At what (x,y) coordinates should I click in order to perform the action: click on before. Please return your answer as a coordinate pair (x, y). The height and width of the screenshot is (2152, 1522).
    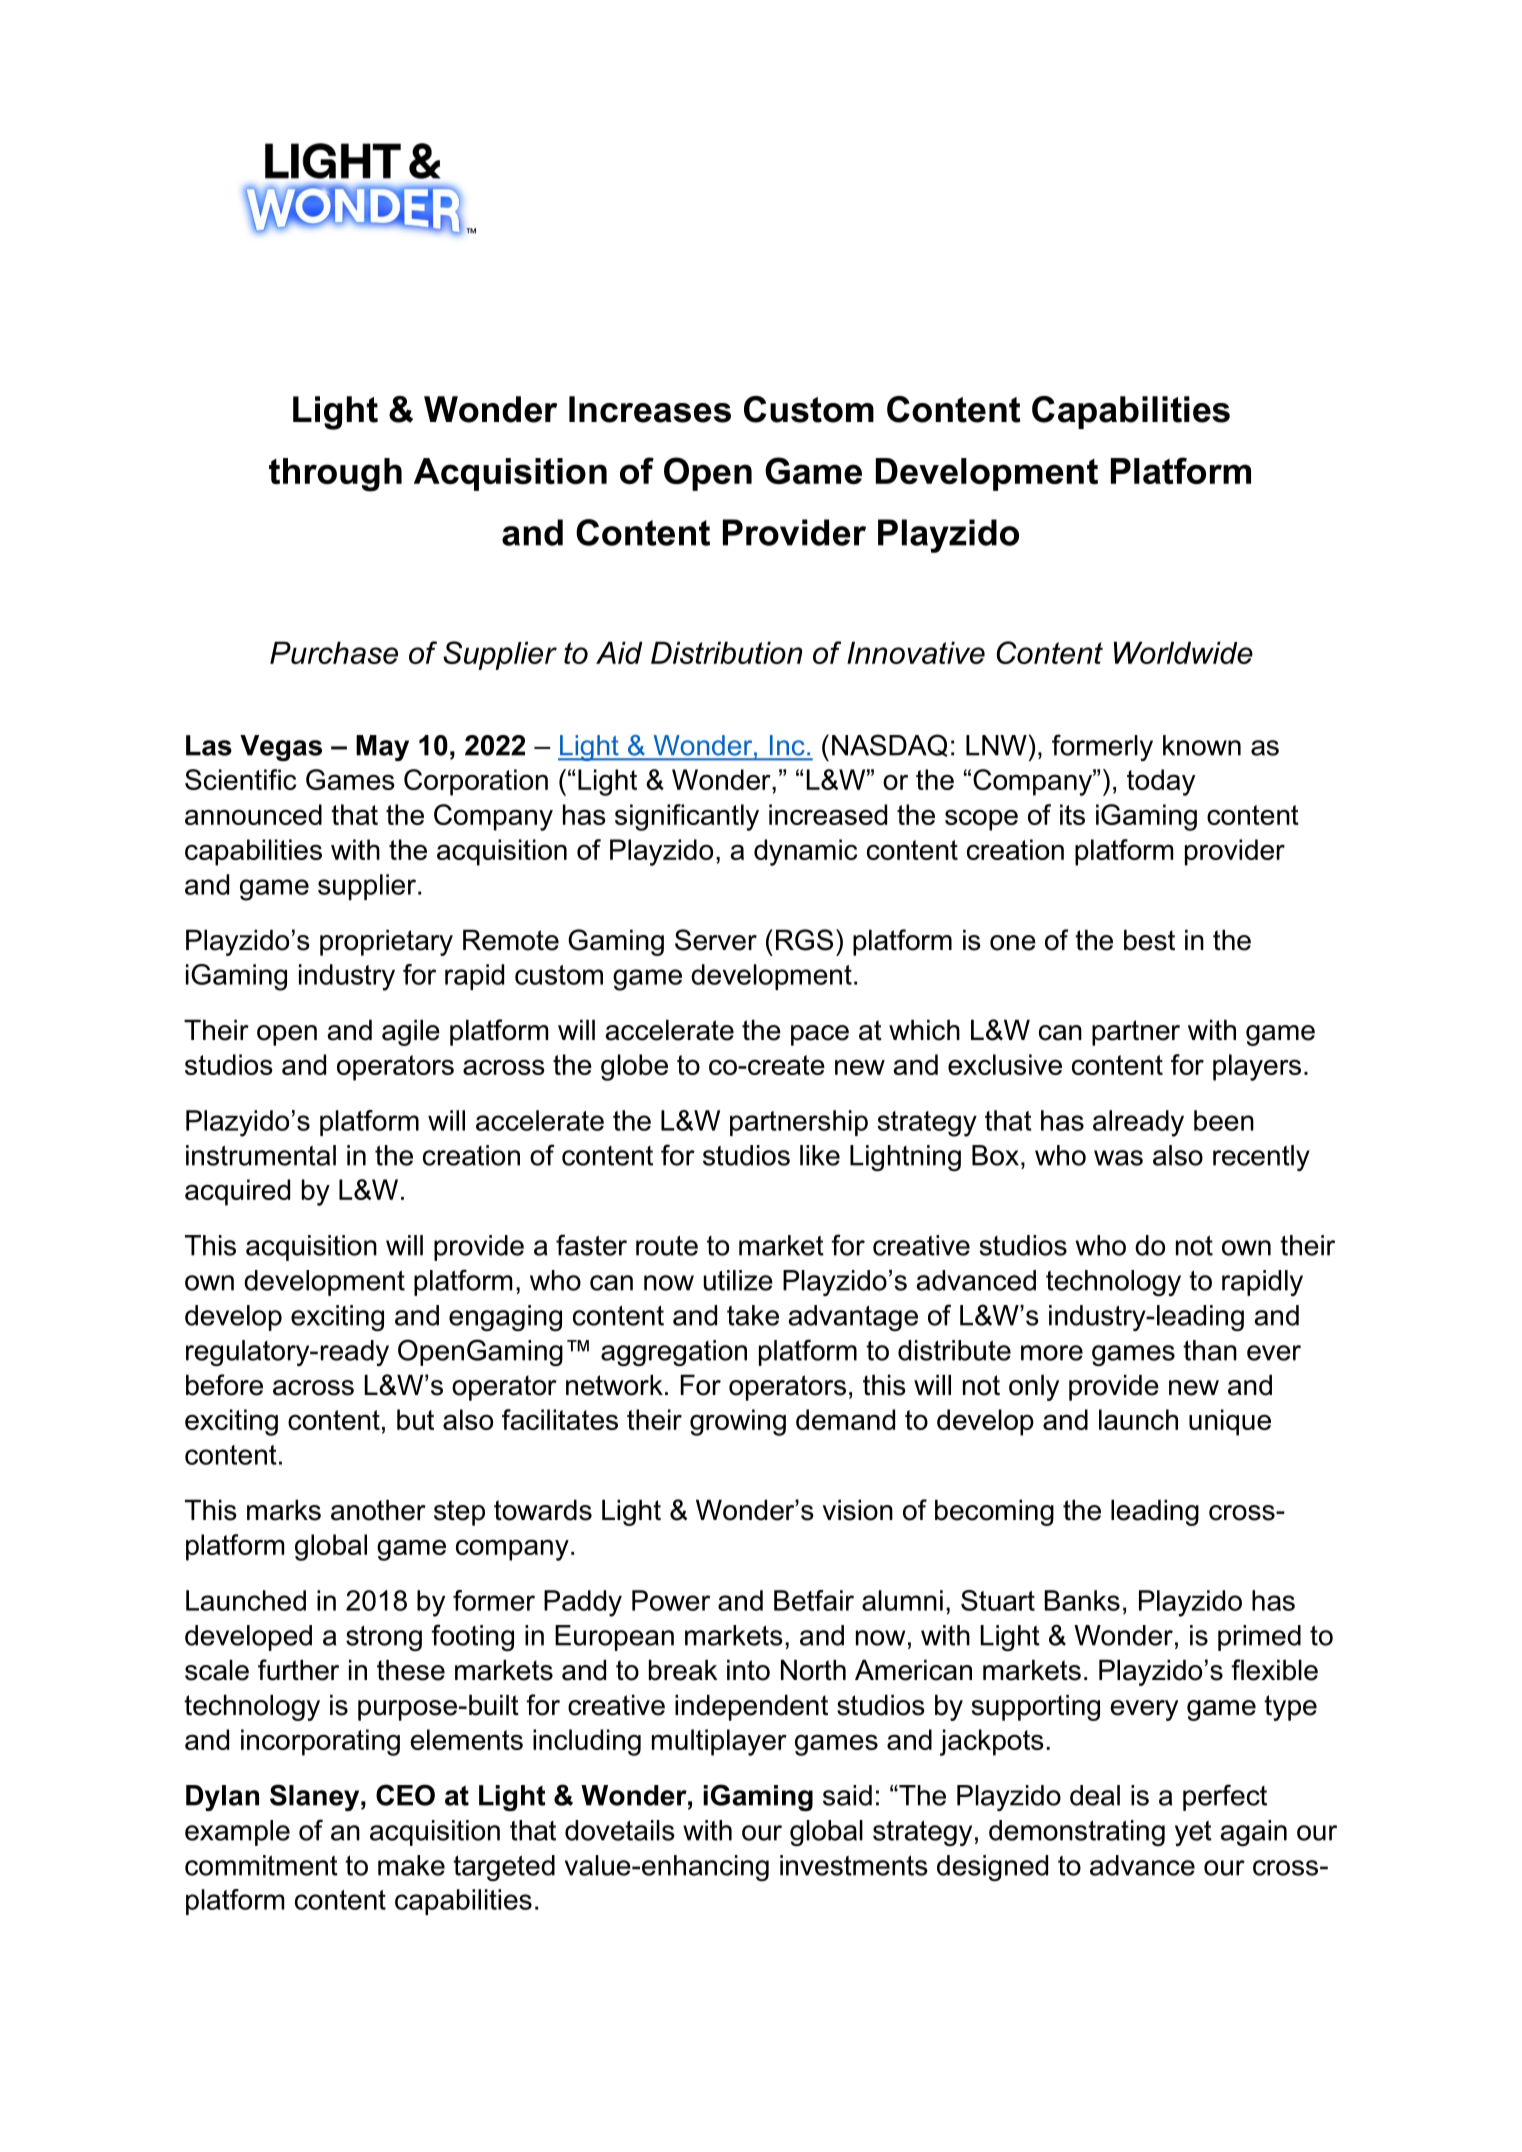
    Looking at the image, I should click on (224, 1385).
